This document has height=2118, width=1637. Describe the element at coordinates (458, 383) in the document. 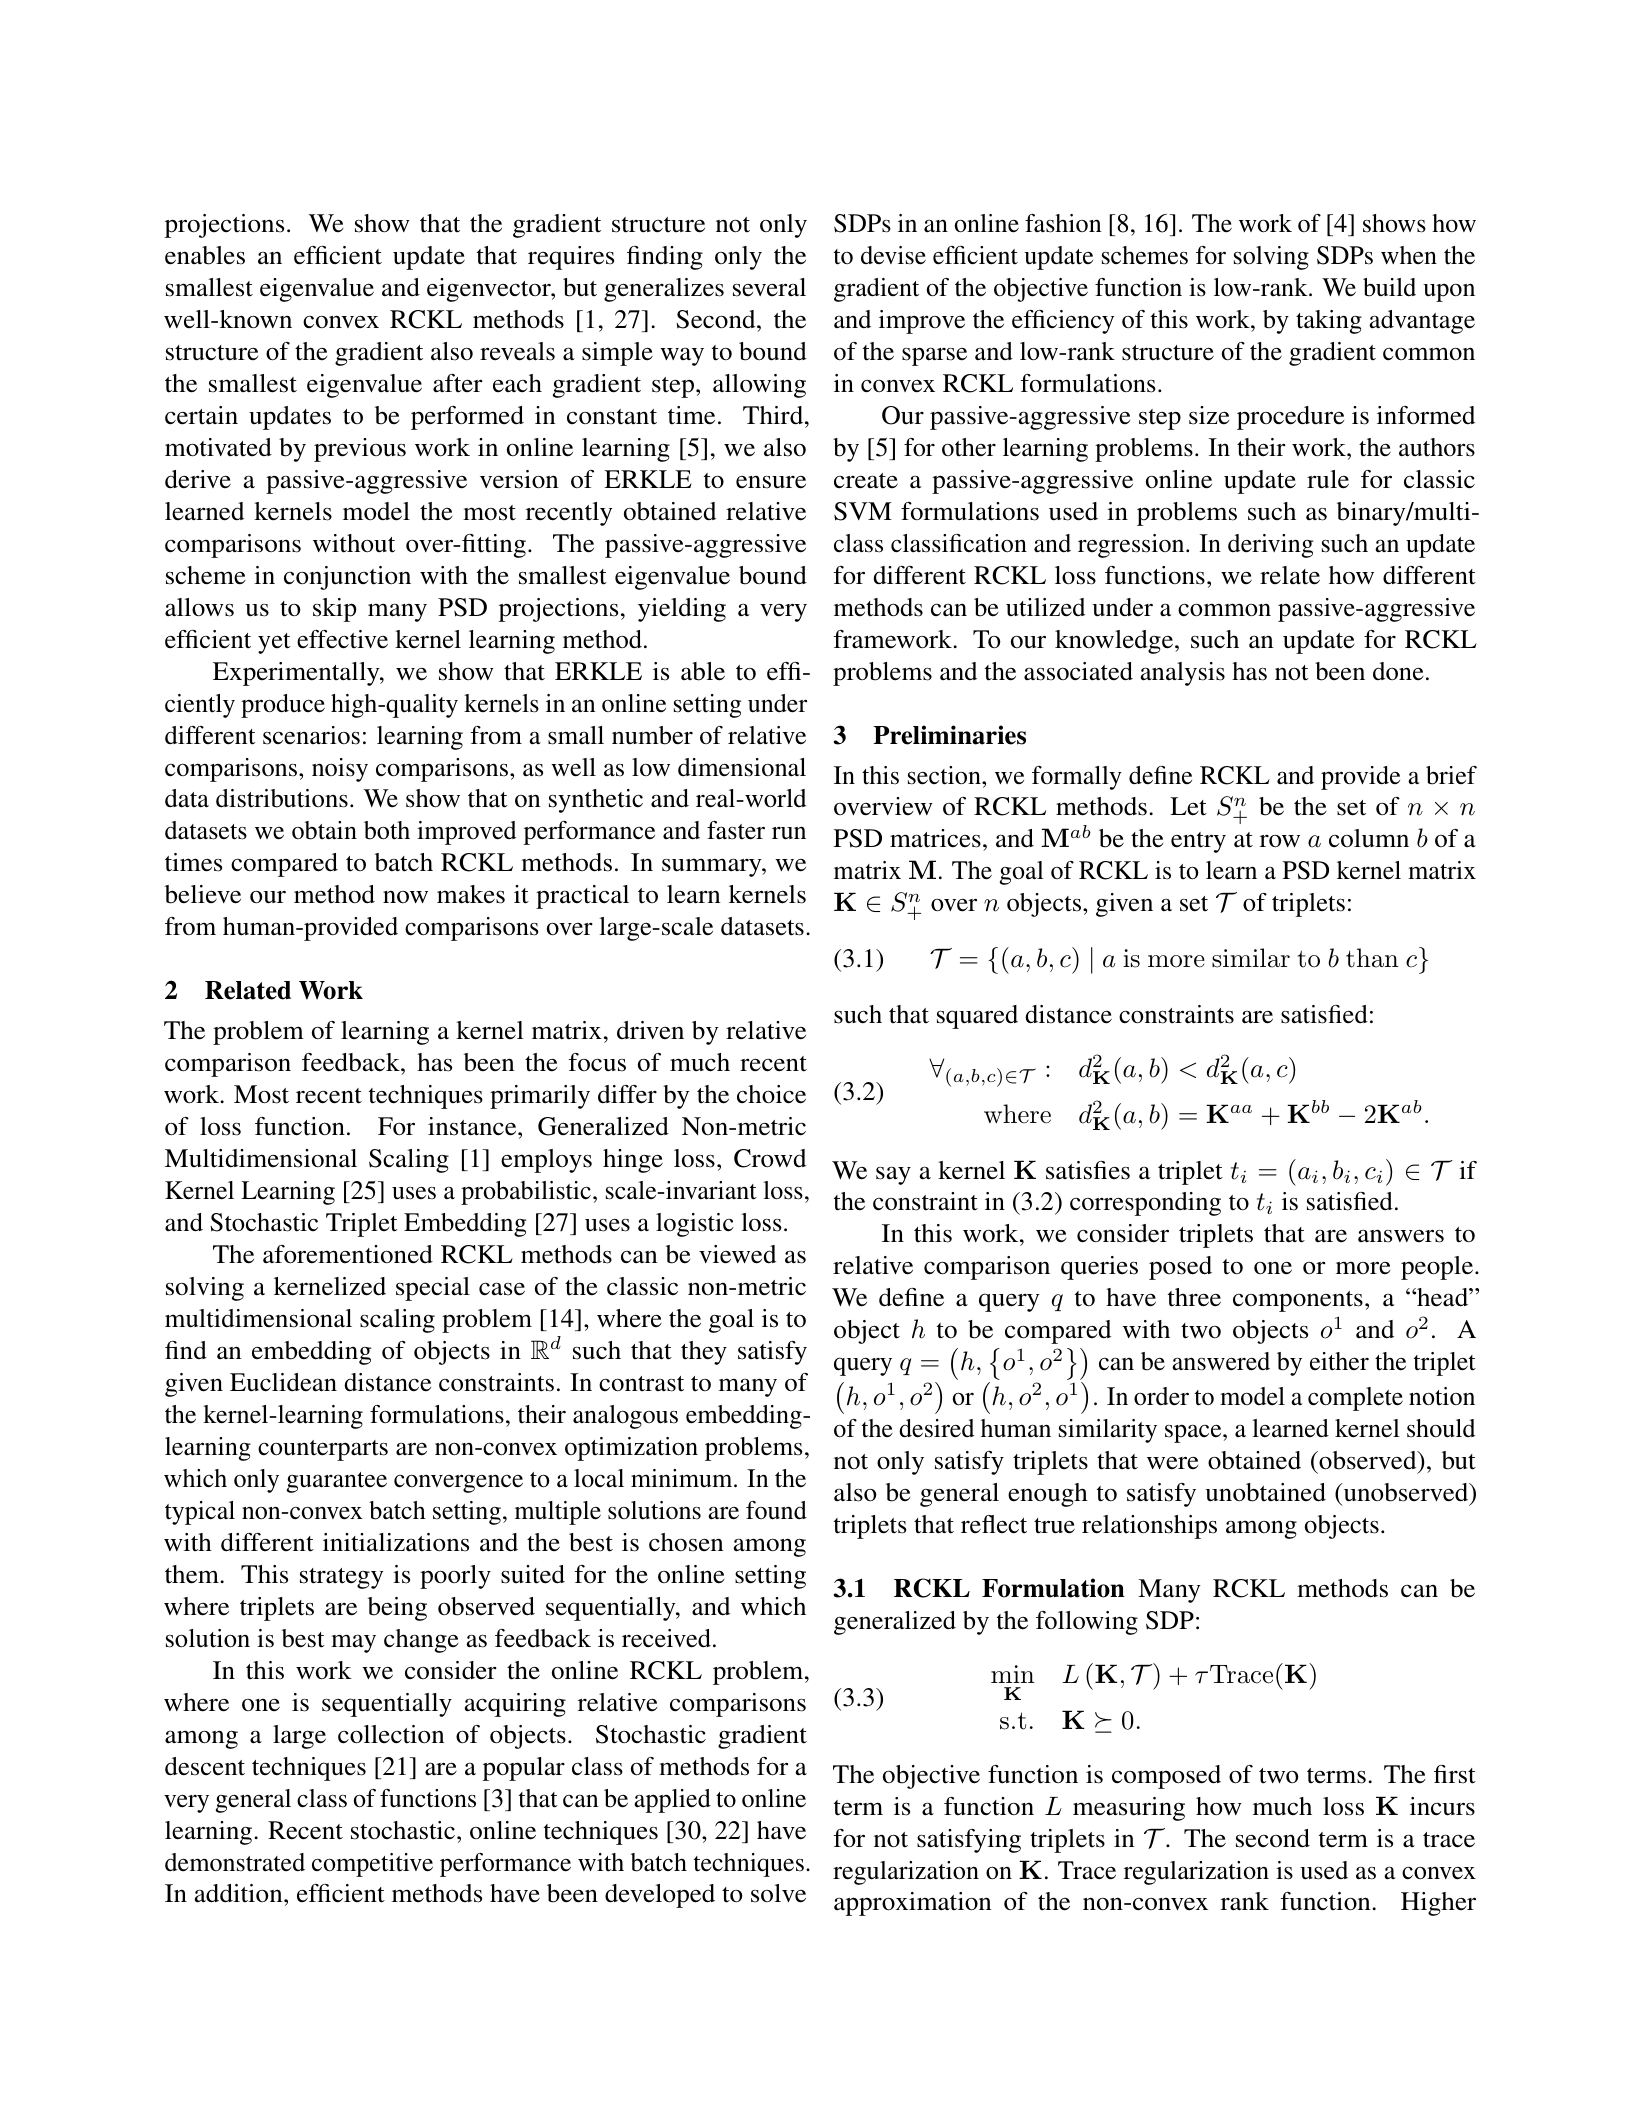

I see `after` at that location.
